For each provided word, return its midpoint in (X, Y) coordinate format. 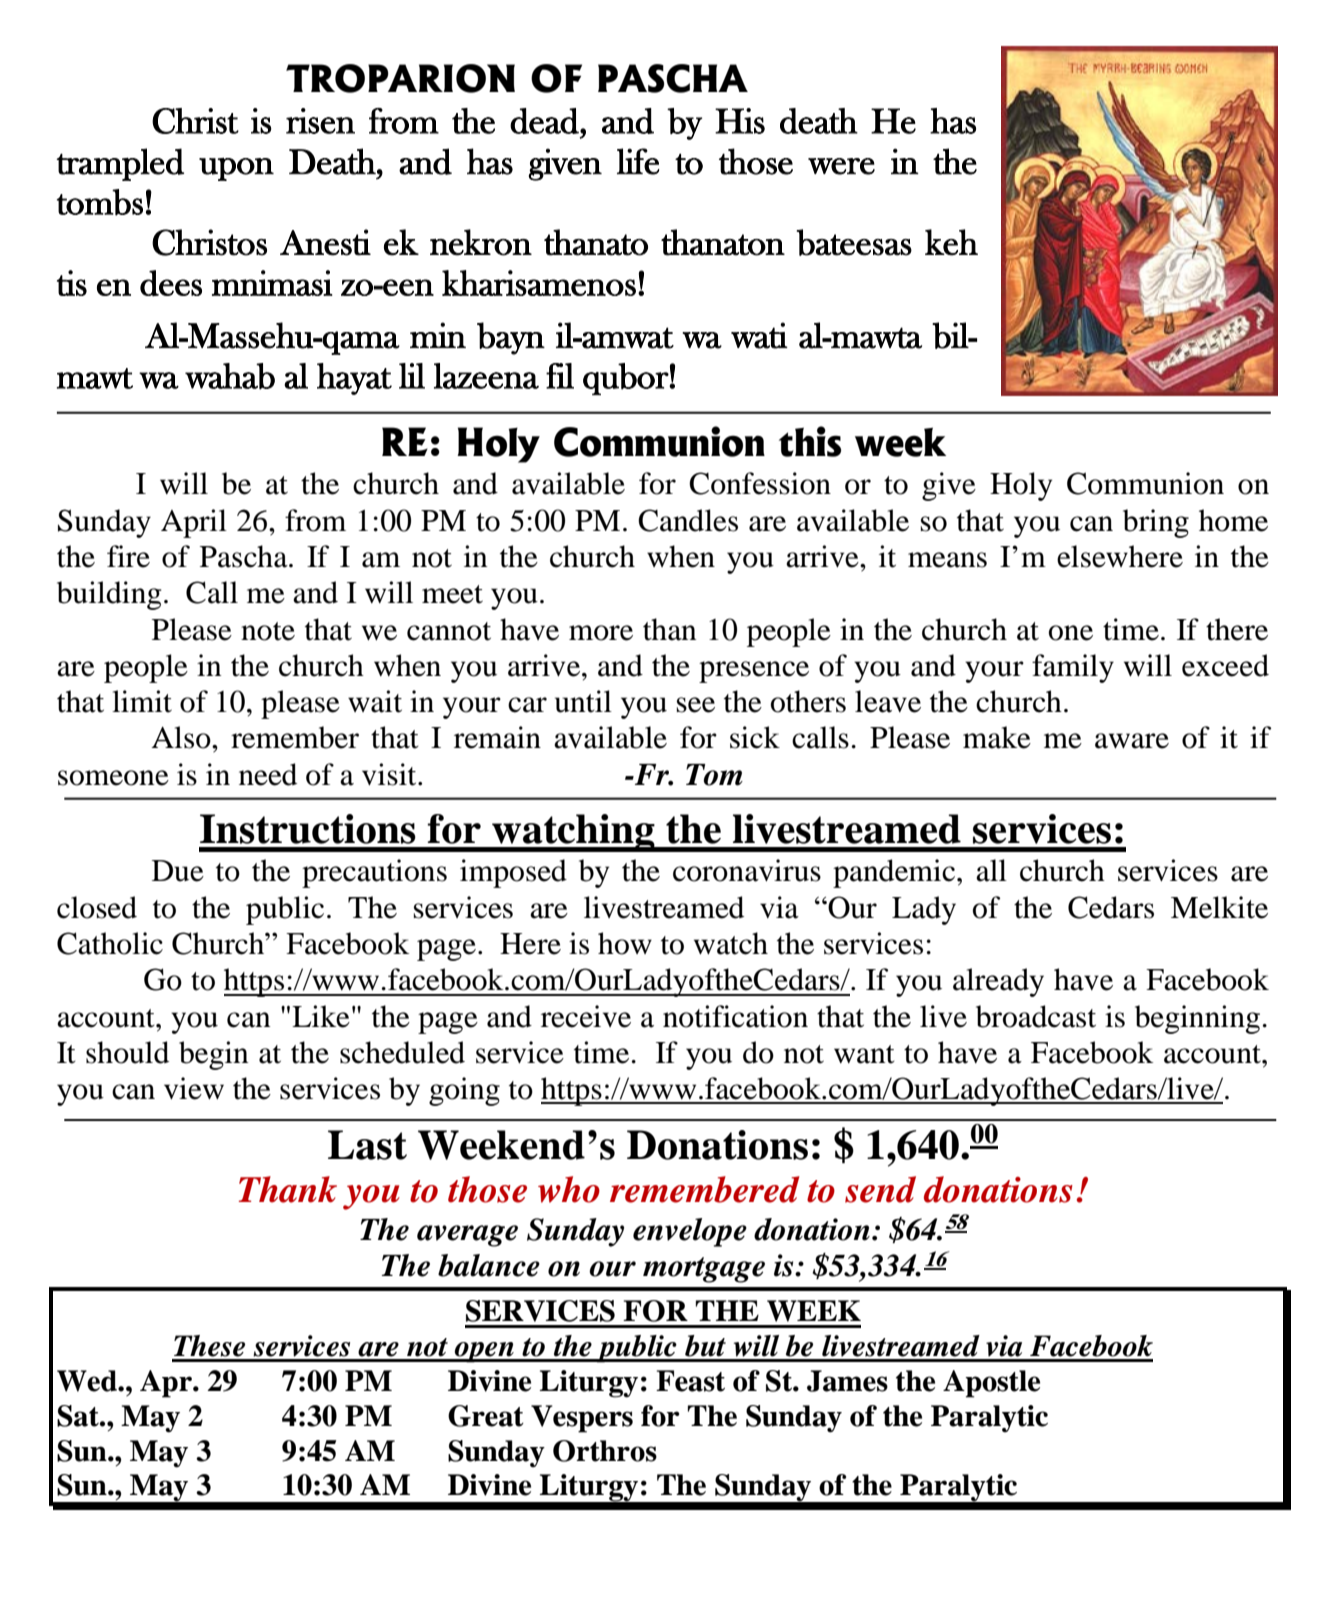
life (638, 161)
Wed (88, 1381)
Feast (690, 1381)
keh (951, 242)
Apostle (991, 1384)
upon (236, 169)
